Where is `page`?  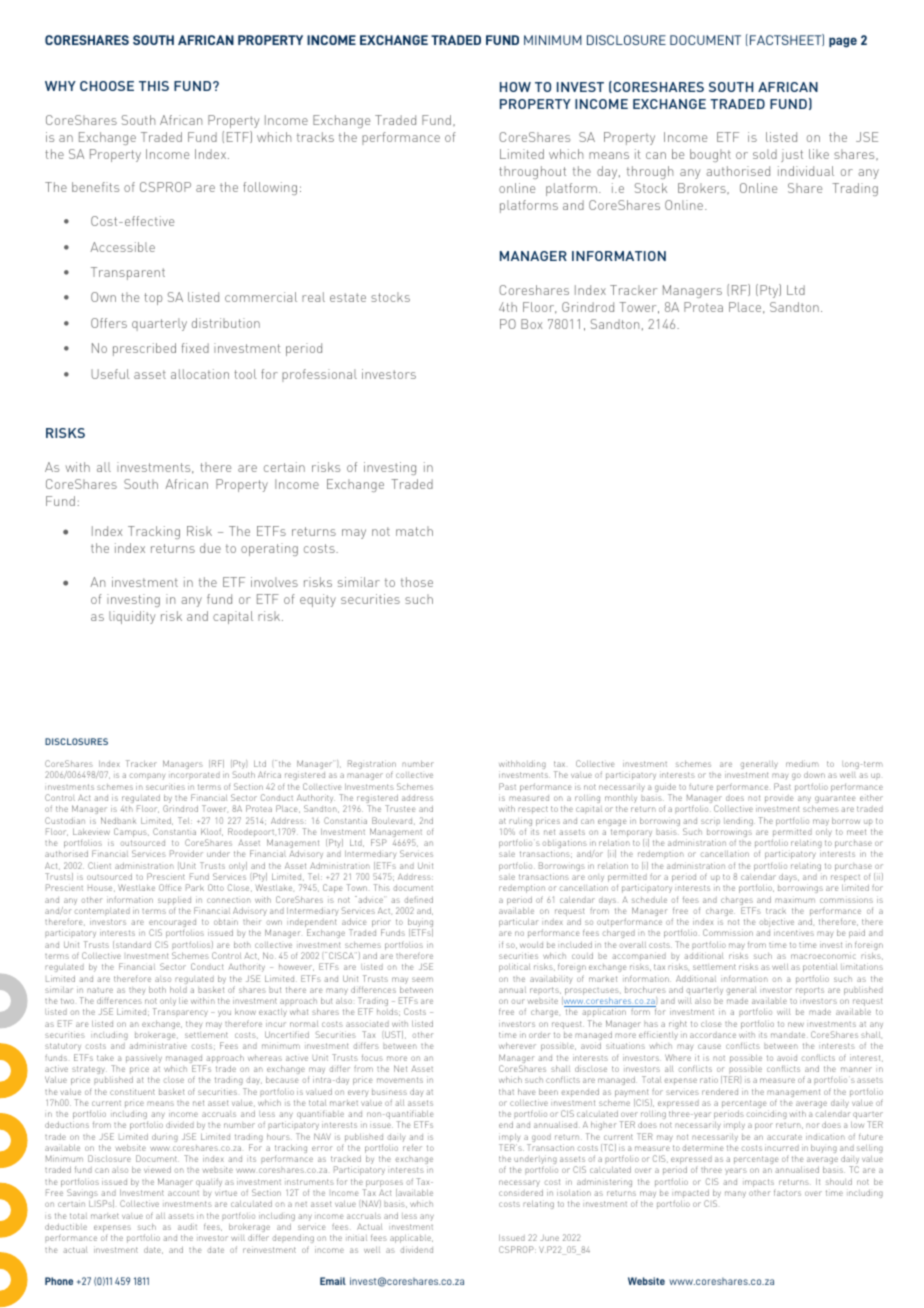 page is located at coordinates (843, 42).
